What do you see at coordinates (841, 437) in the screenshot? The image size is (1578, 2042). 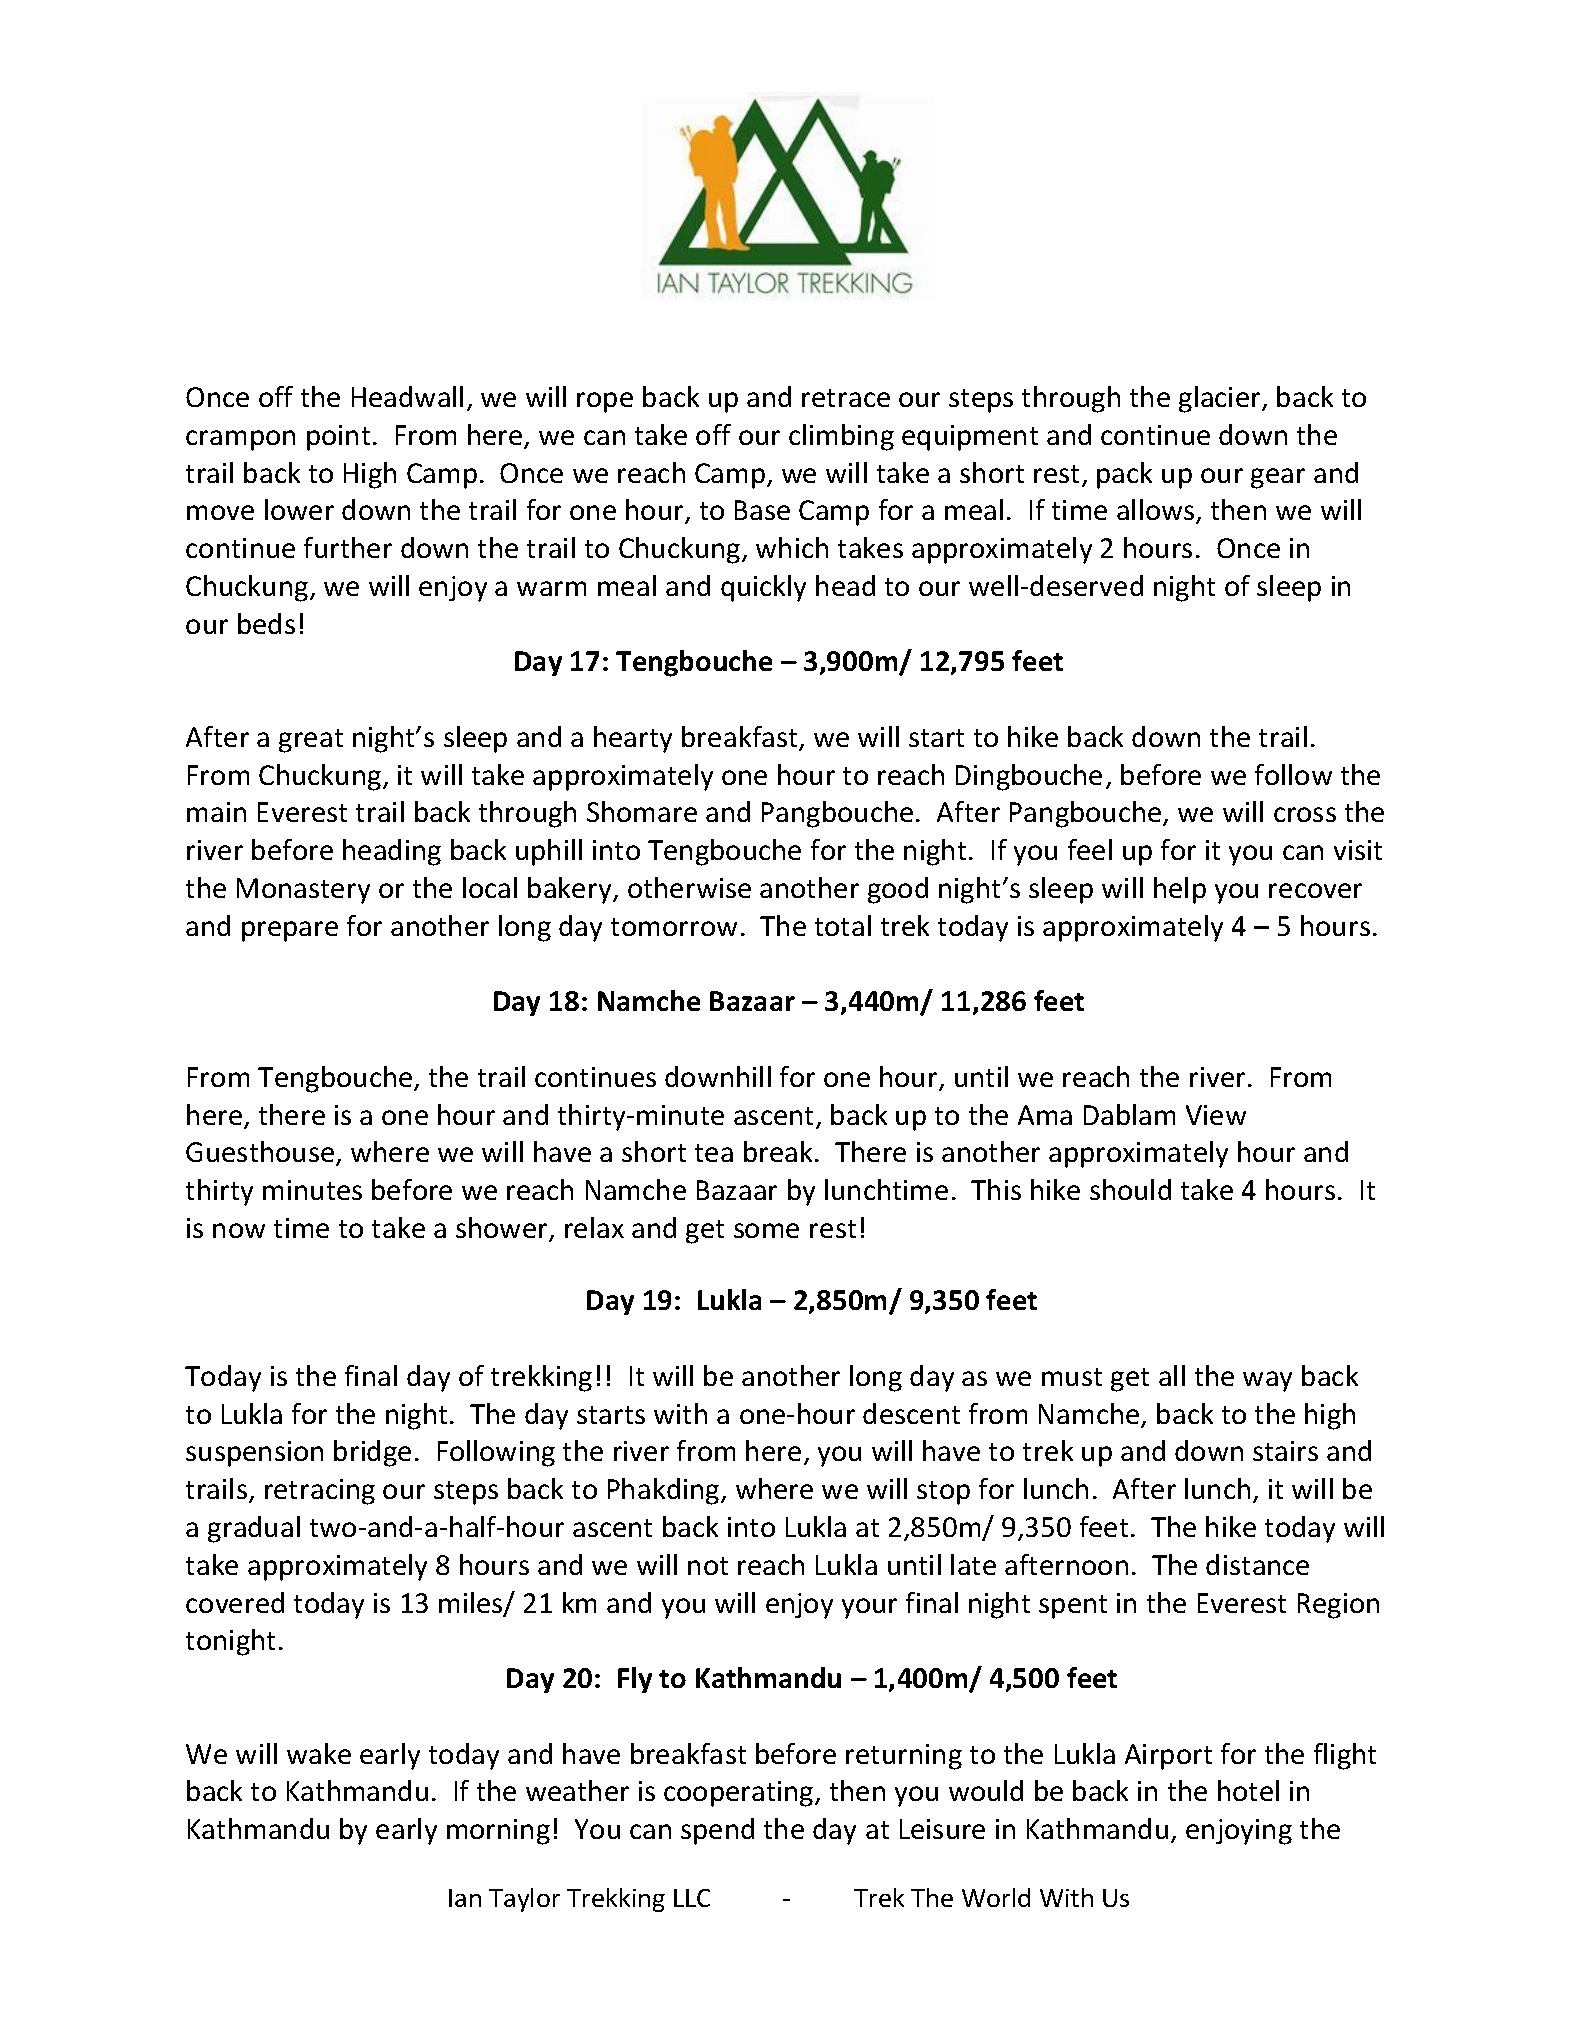 I see `climbing` at bounding box center [841, 437].
